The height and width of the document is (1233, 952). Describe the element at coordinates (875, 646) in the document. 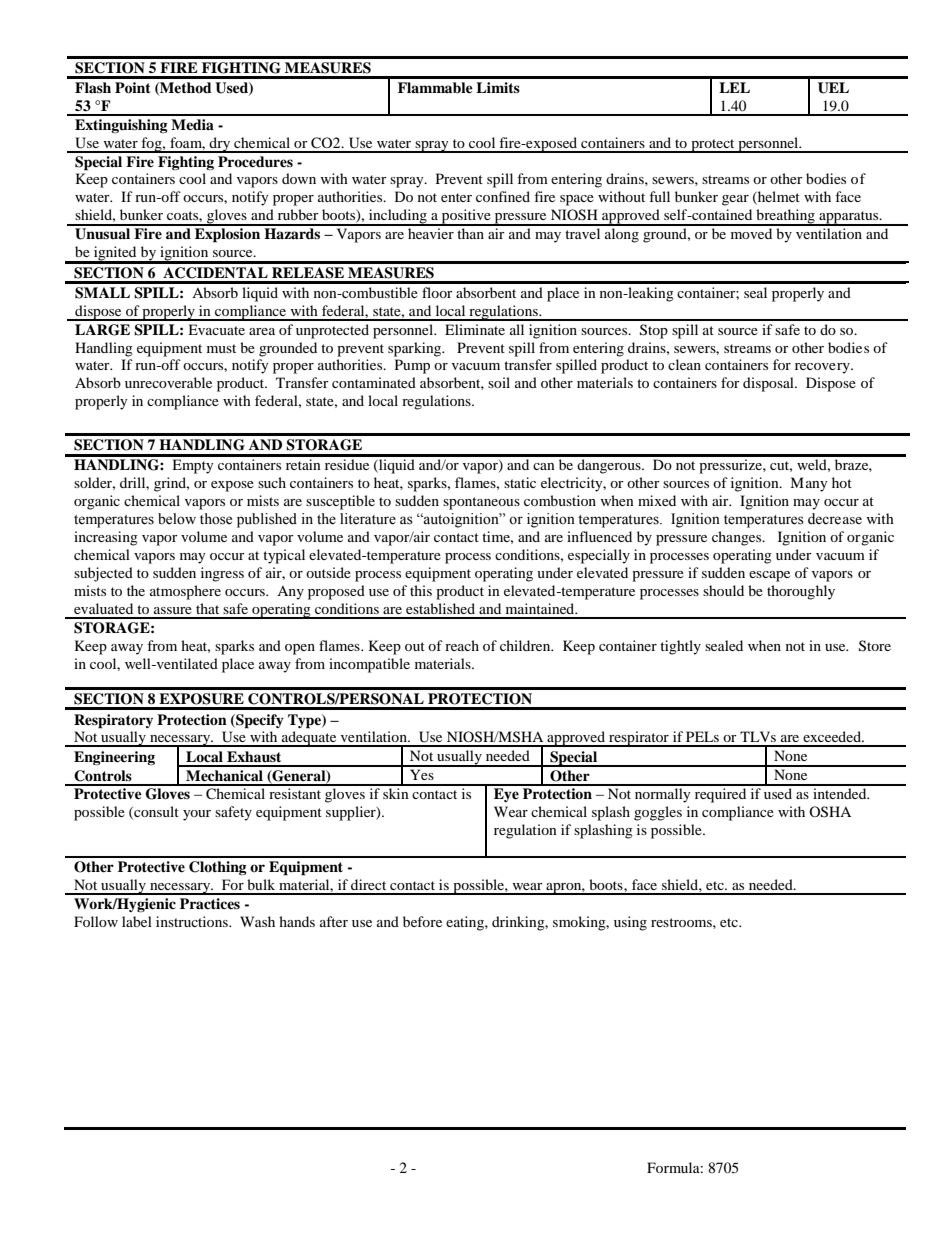

I see `Store` at that location.
